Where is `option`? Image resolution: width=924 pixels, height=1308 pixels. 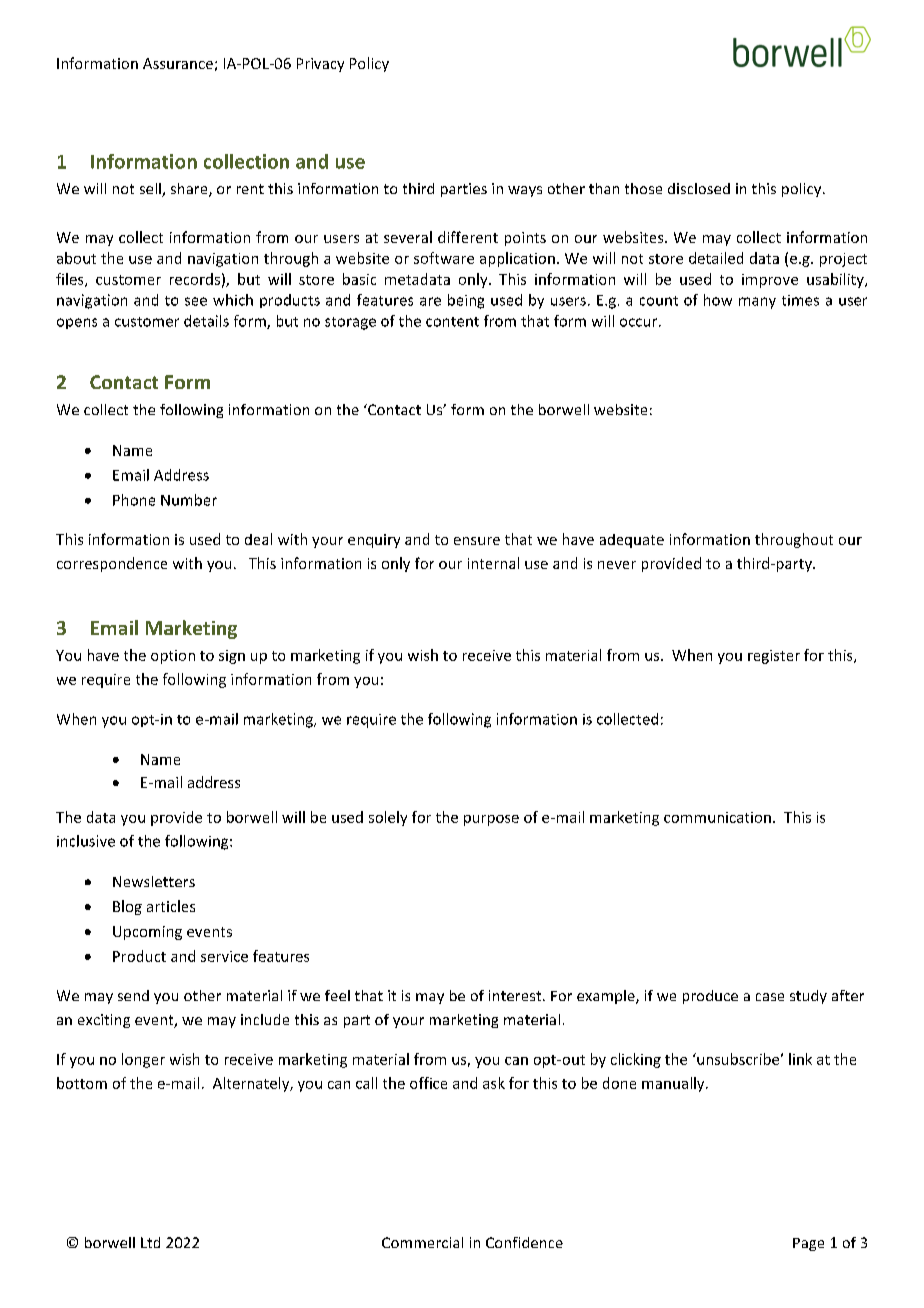 option is located at coordinates (173, 657).
